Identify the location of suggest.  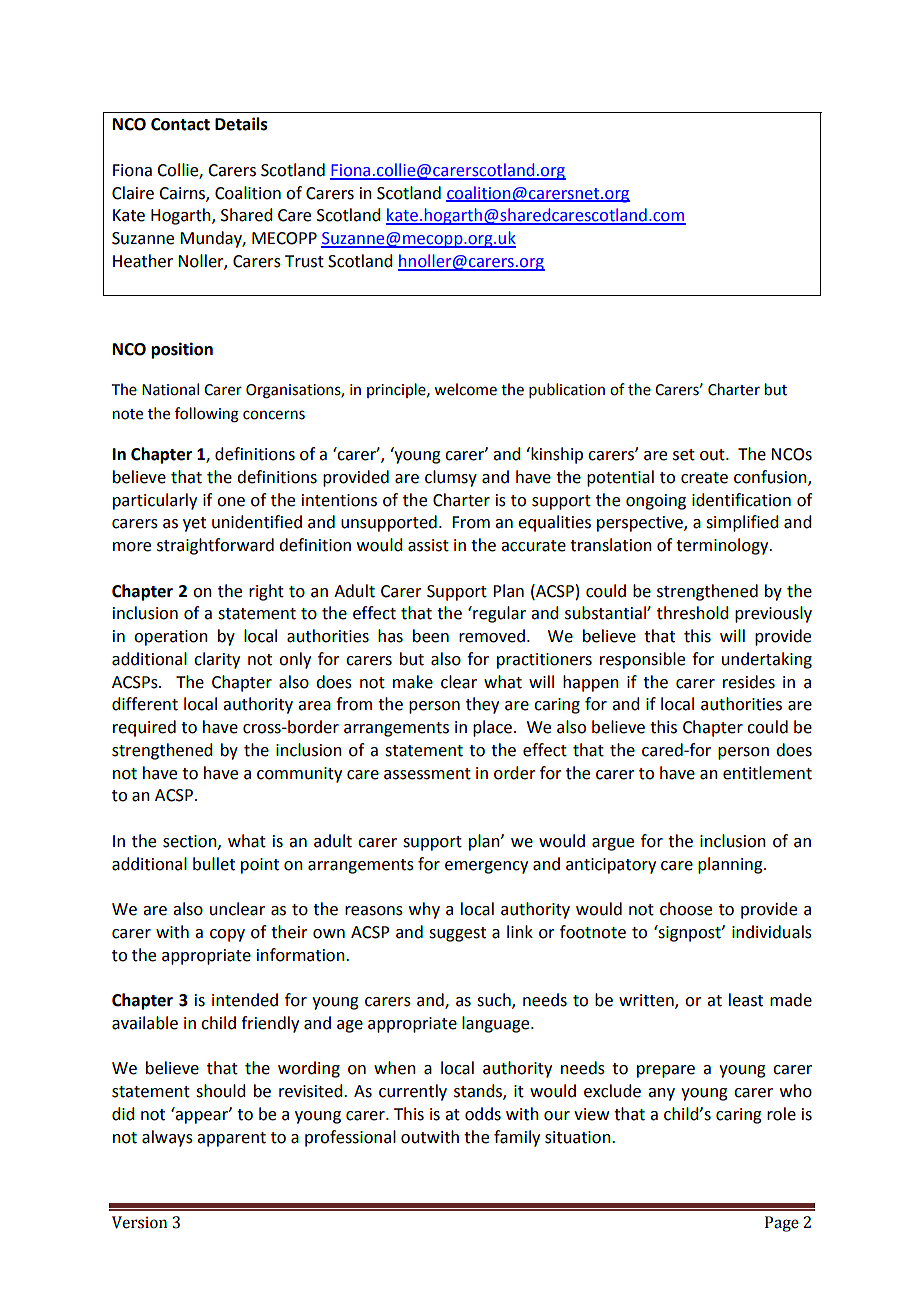
(457, 934).
